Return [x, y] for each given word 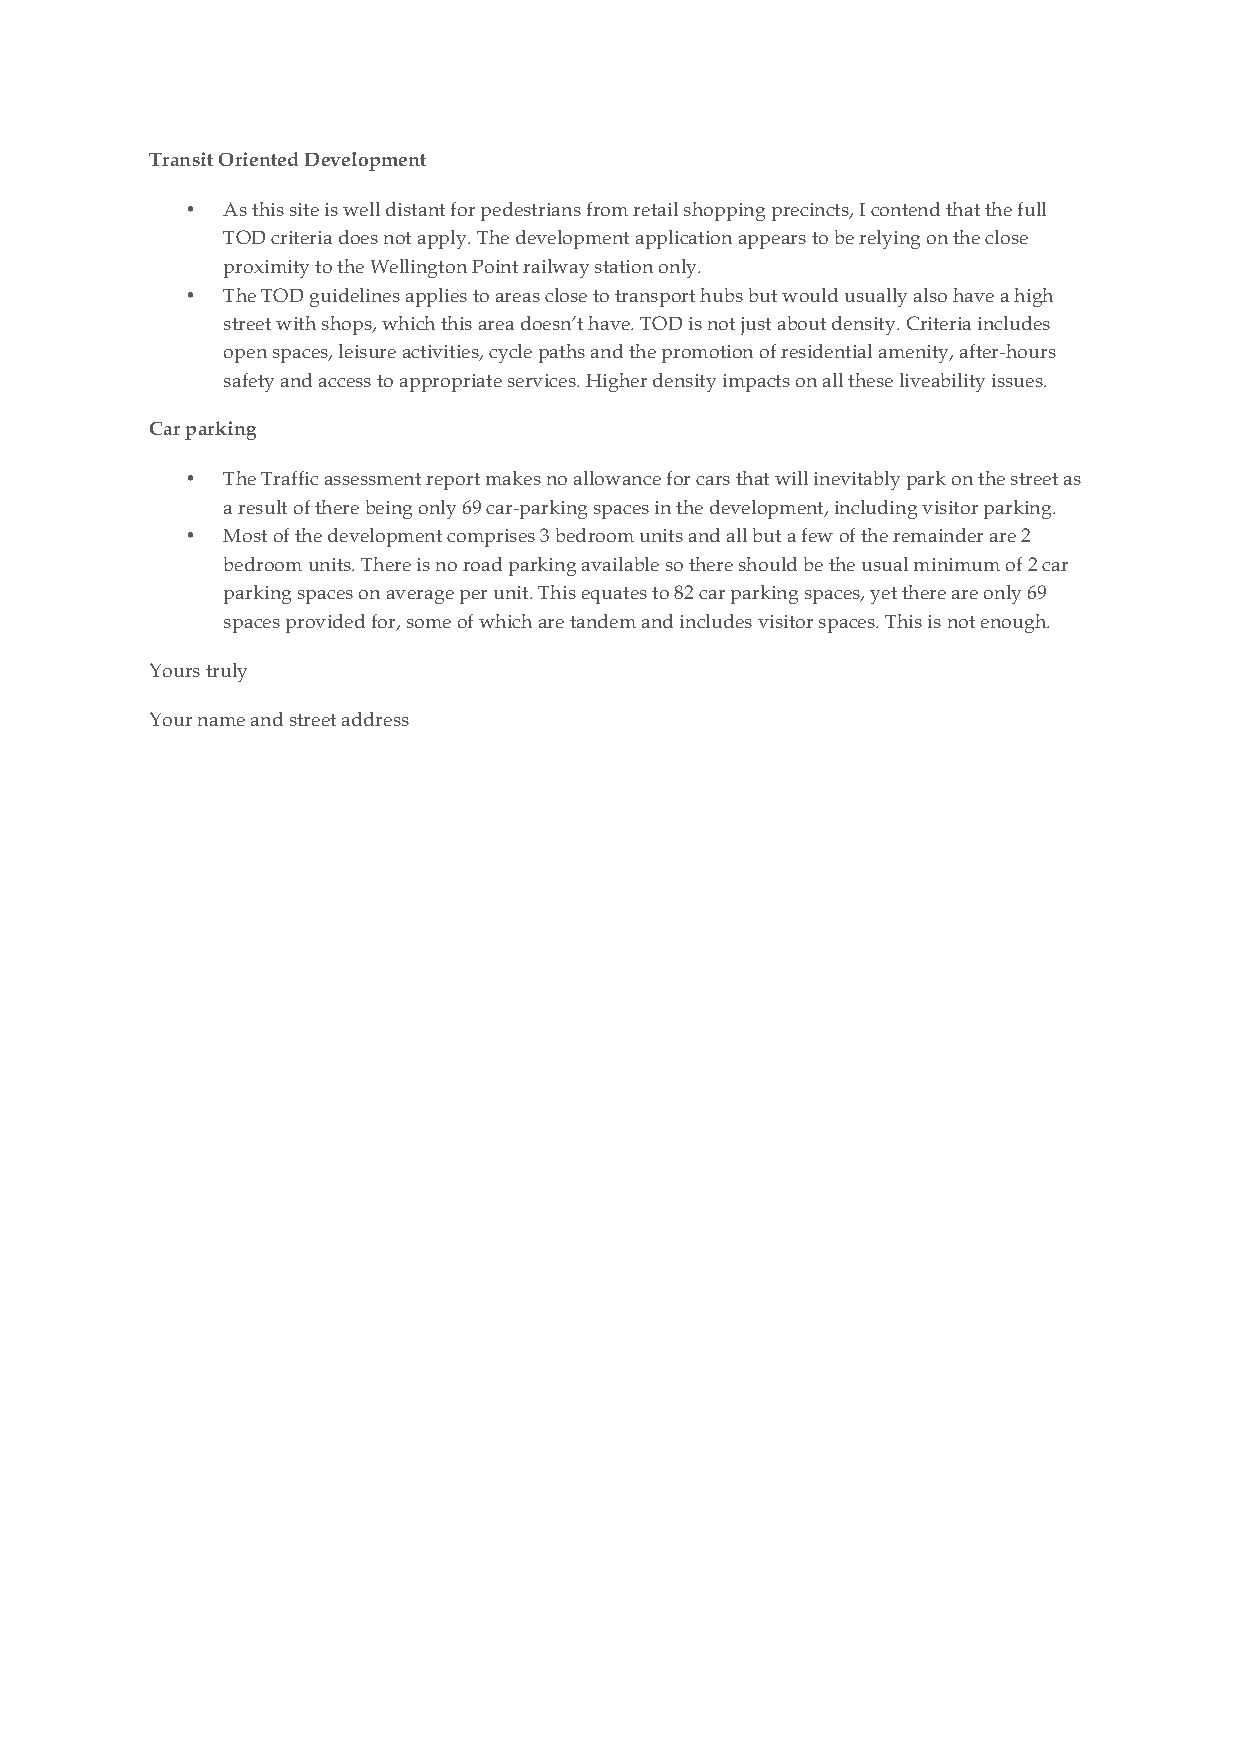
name [221, 721]
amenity [915, 354]
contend [905, 209]
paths [562, 353]
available [620, 564]
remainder [938, 535]
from [607, 209]
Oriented [258, 159]
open [245, 356]
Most [245, 535]
